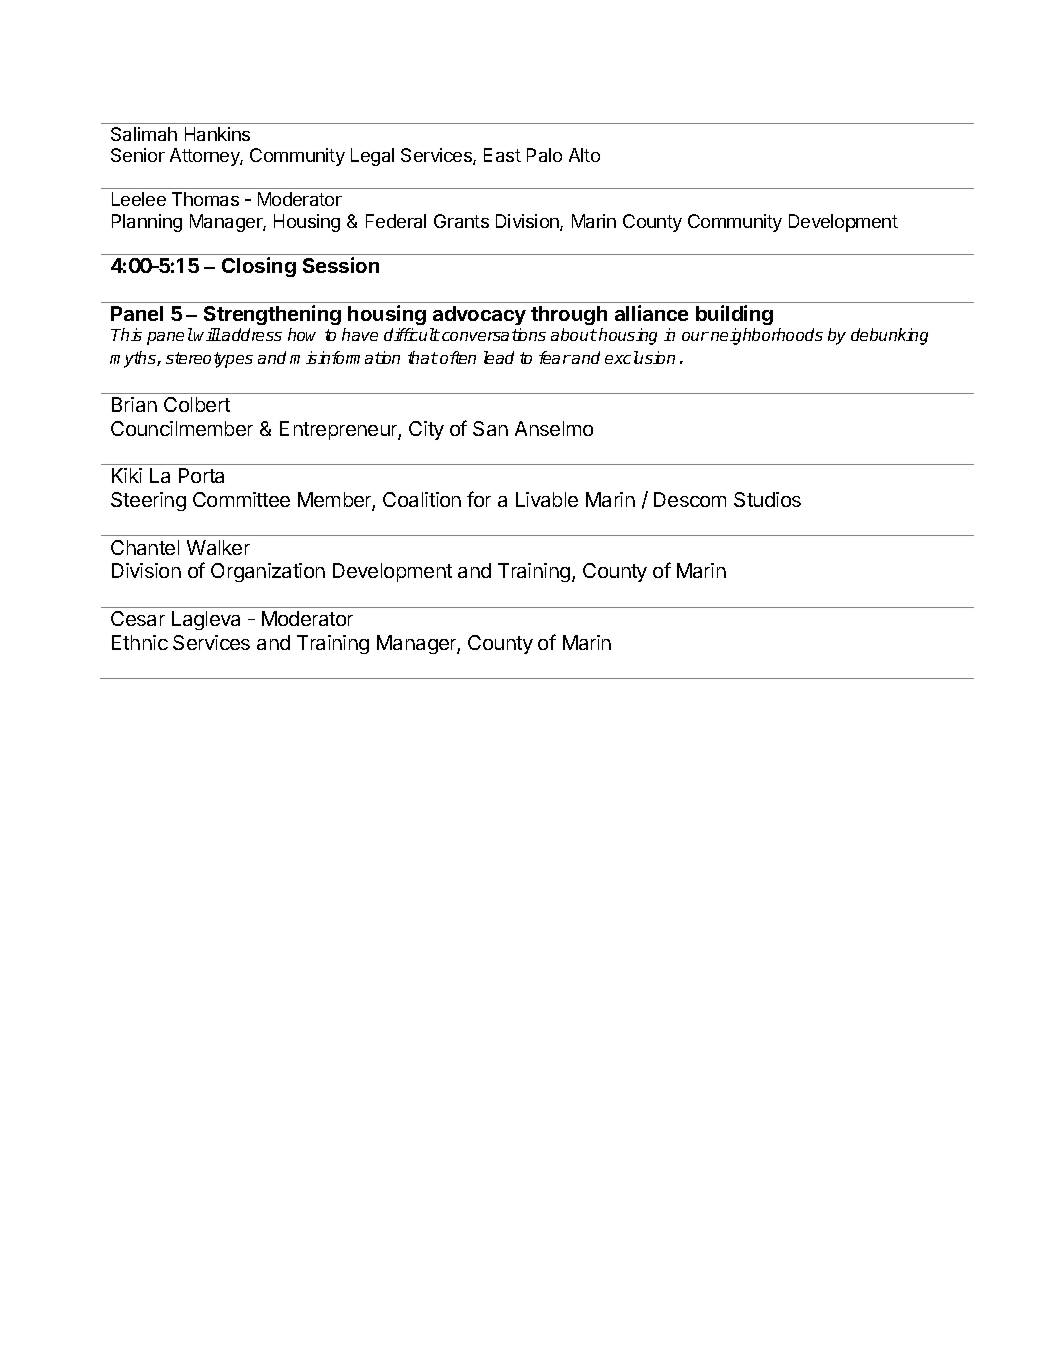  I want to click on Coalition, so click(422, 499).
